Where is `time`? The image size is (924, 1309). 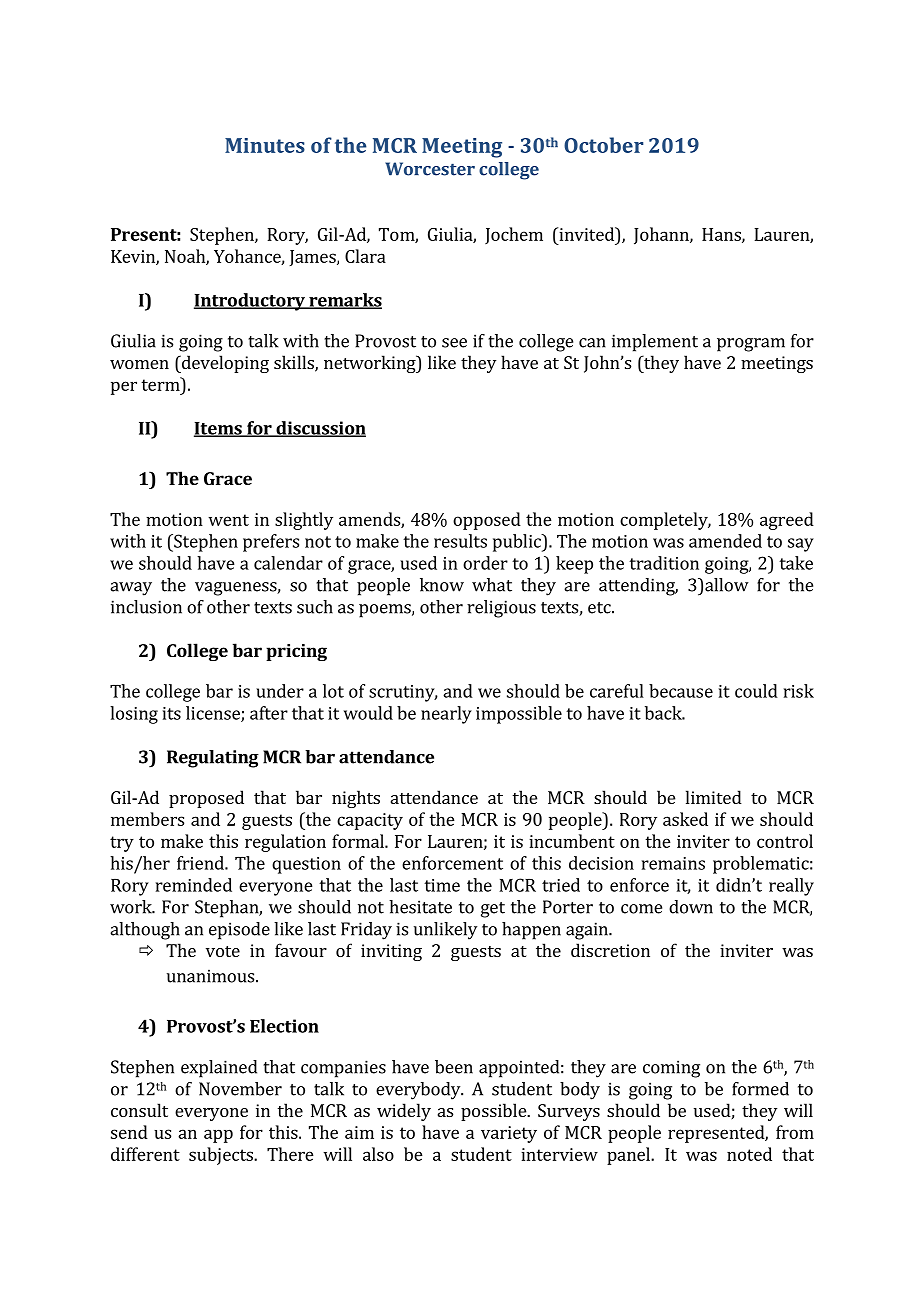 time is located at coordinates (442, 885).
